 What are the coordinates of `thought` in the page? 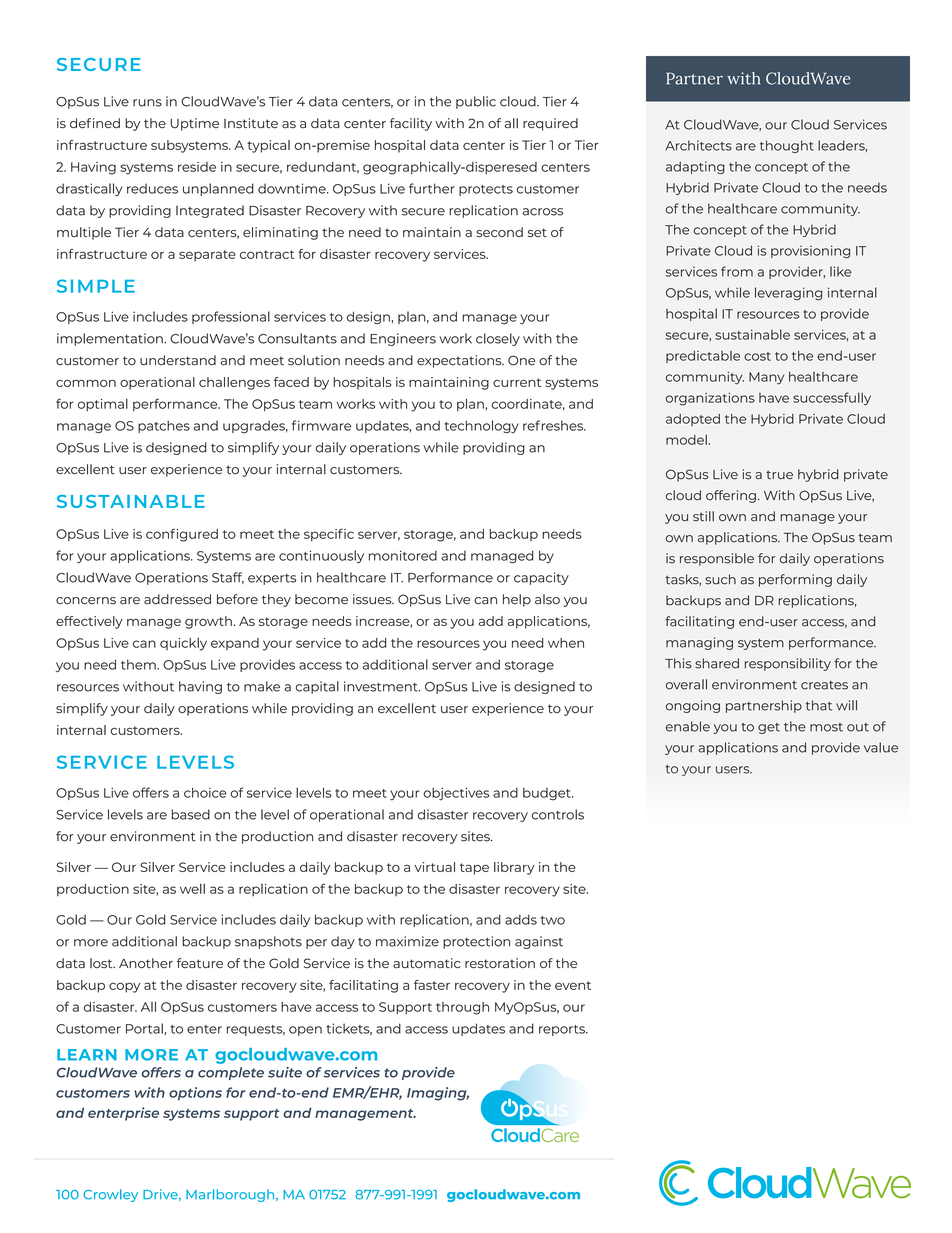 It's located at (787, 146).
